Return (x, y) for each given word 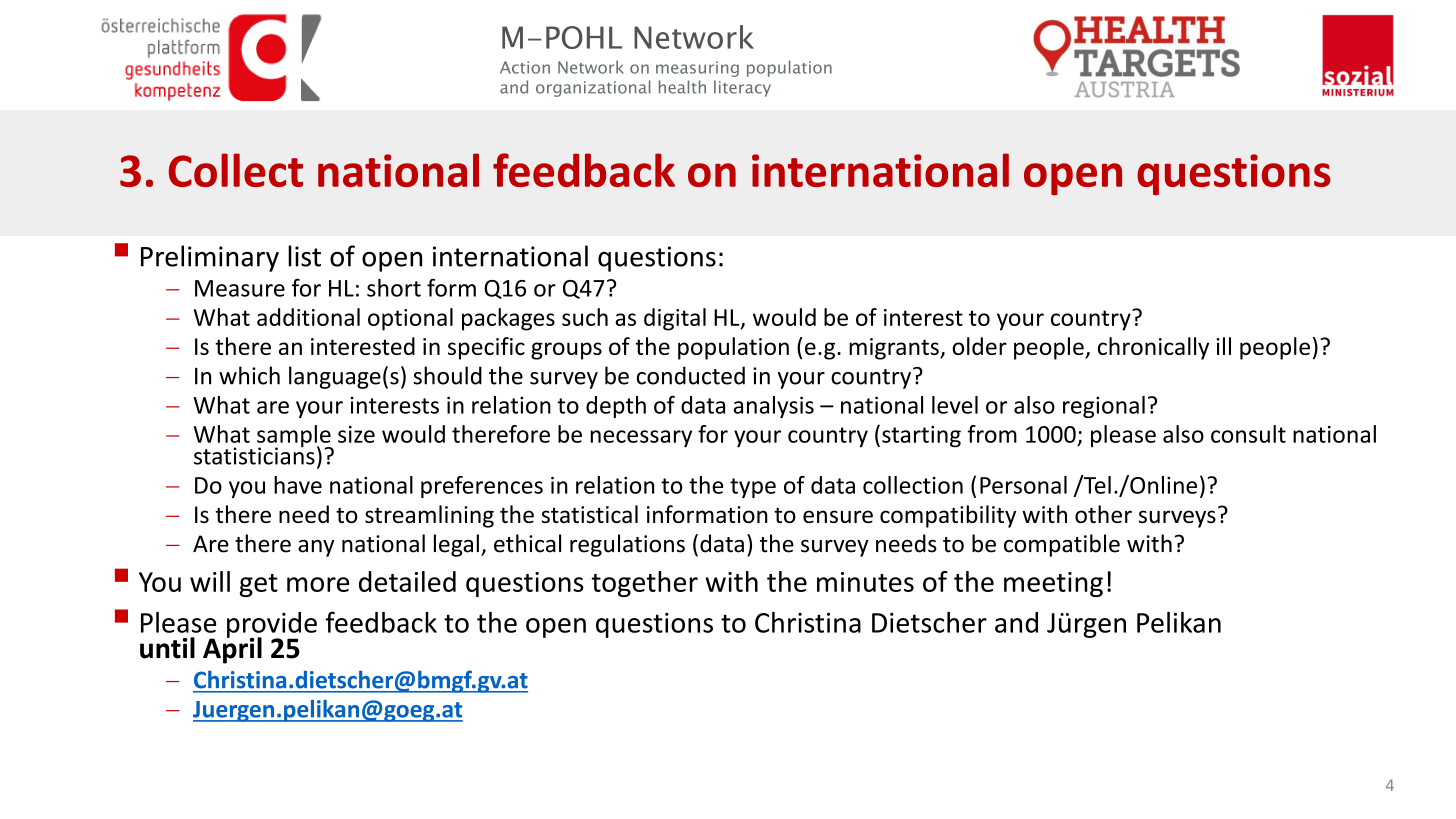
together (645, 584)
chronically (1153, 348)
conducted (691, 375)
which (249, 375)
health (682, 87)
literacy (742, 88)
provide (272, 626)
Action (525, 67)
